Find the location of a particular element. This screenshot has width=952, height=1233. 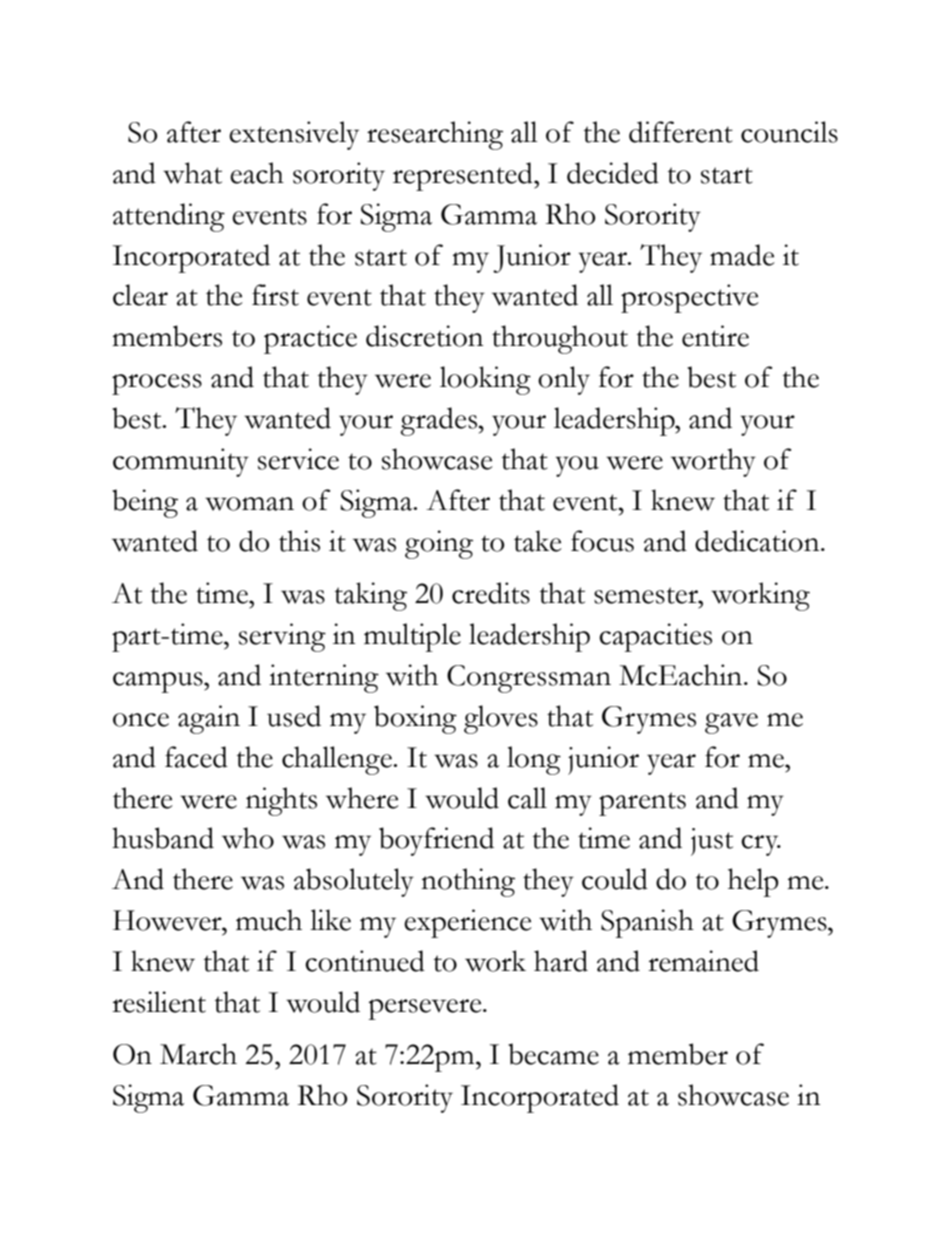

different is located at coordinates (681, 132).
